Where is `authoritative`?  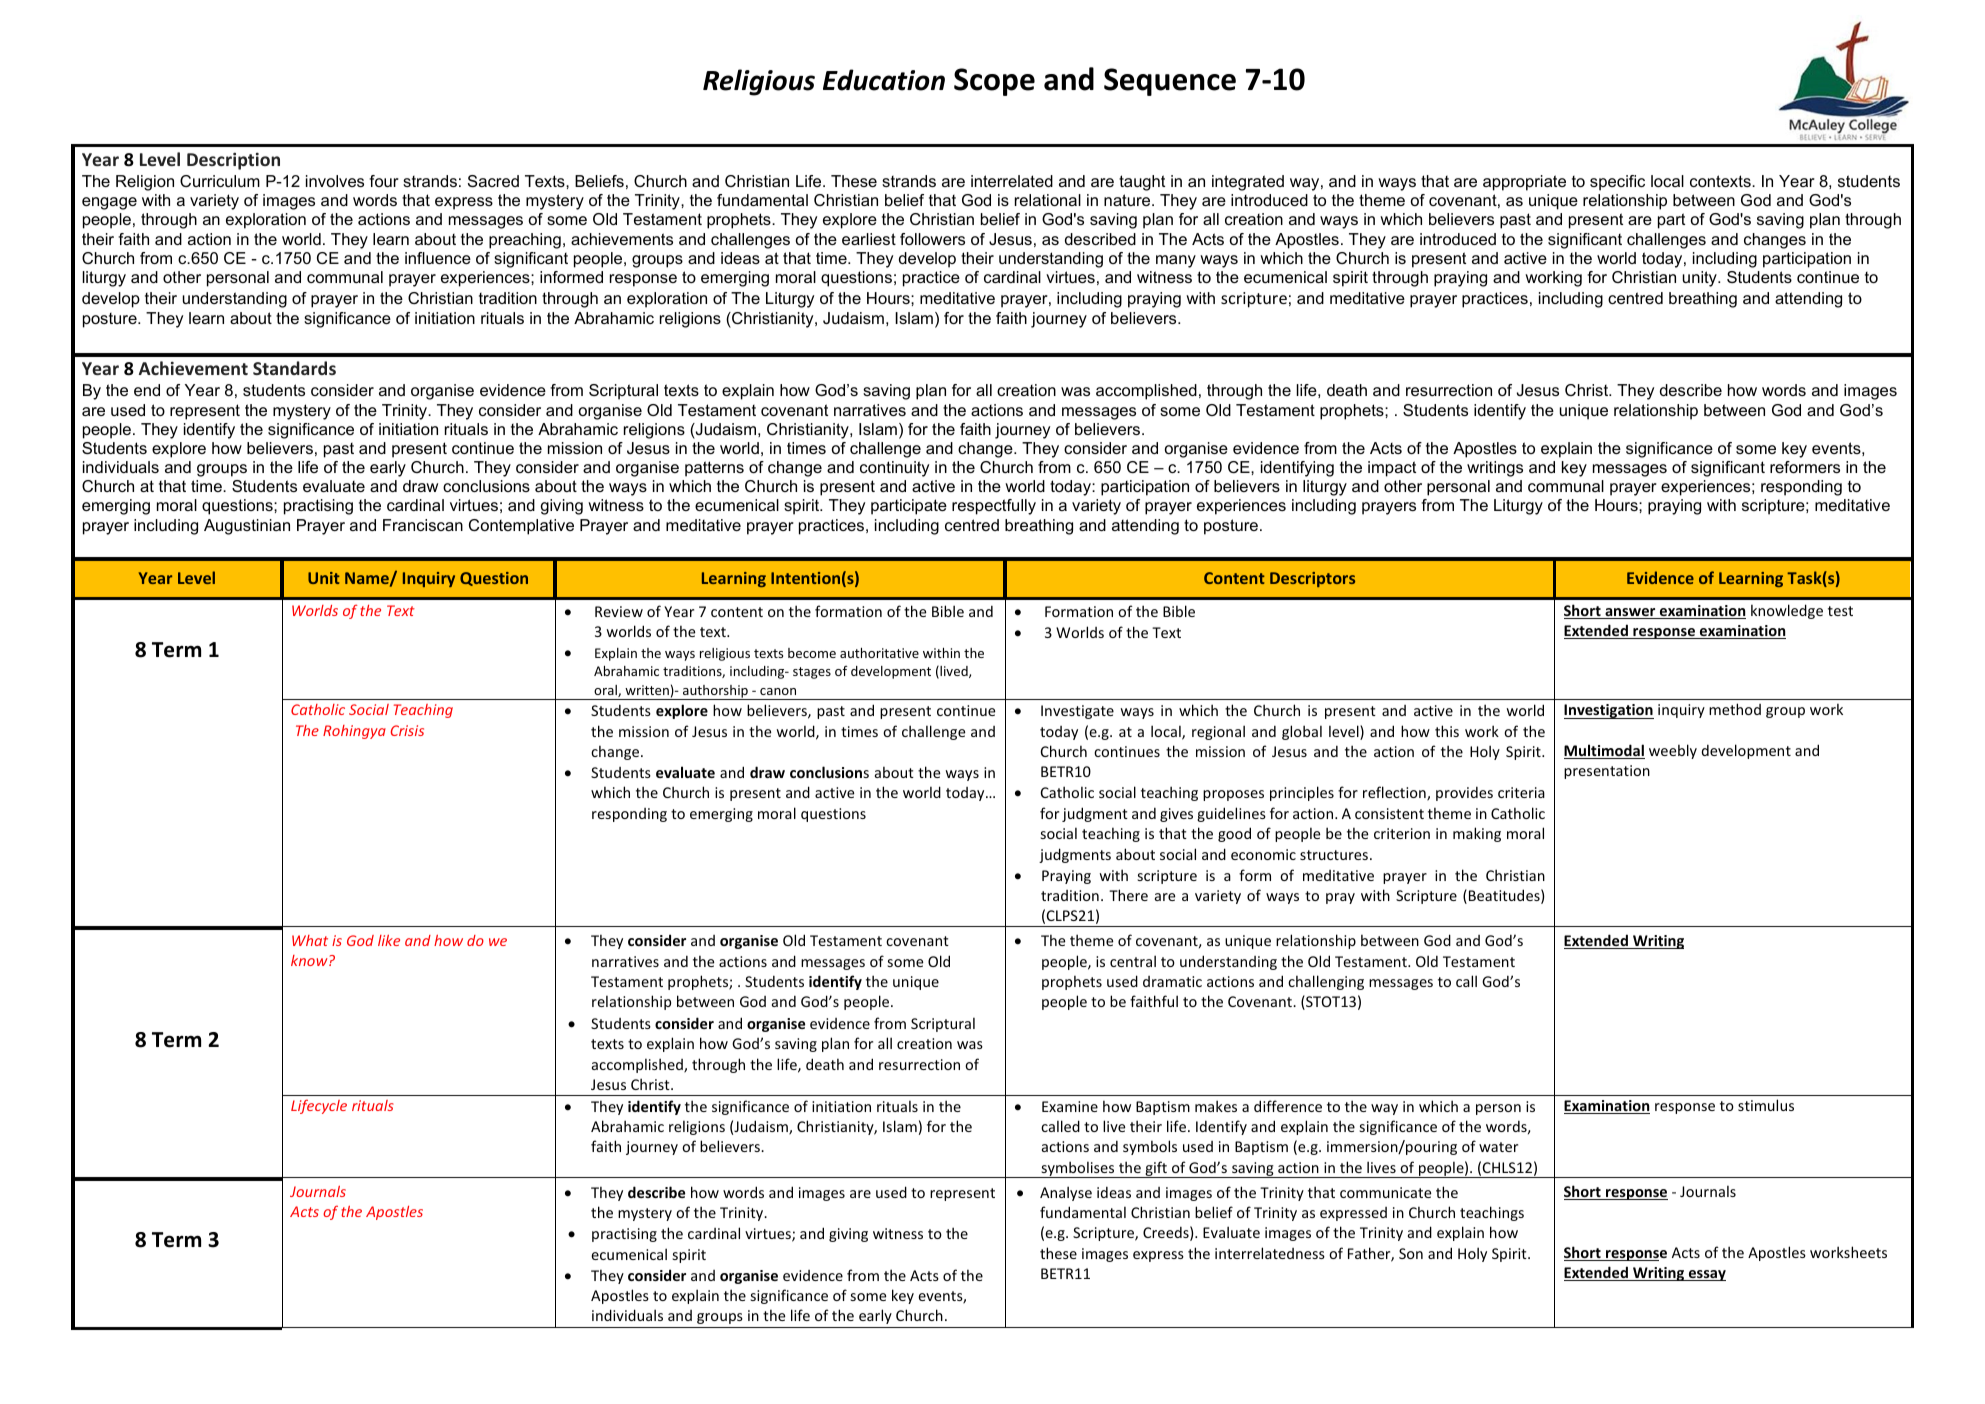 authoritative is located at coordinates (879, 653).
